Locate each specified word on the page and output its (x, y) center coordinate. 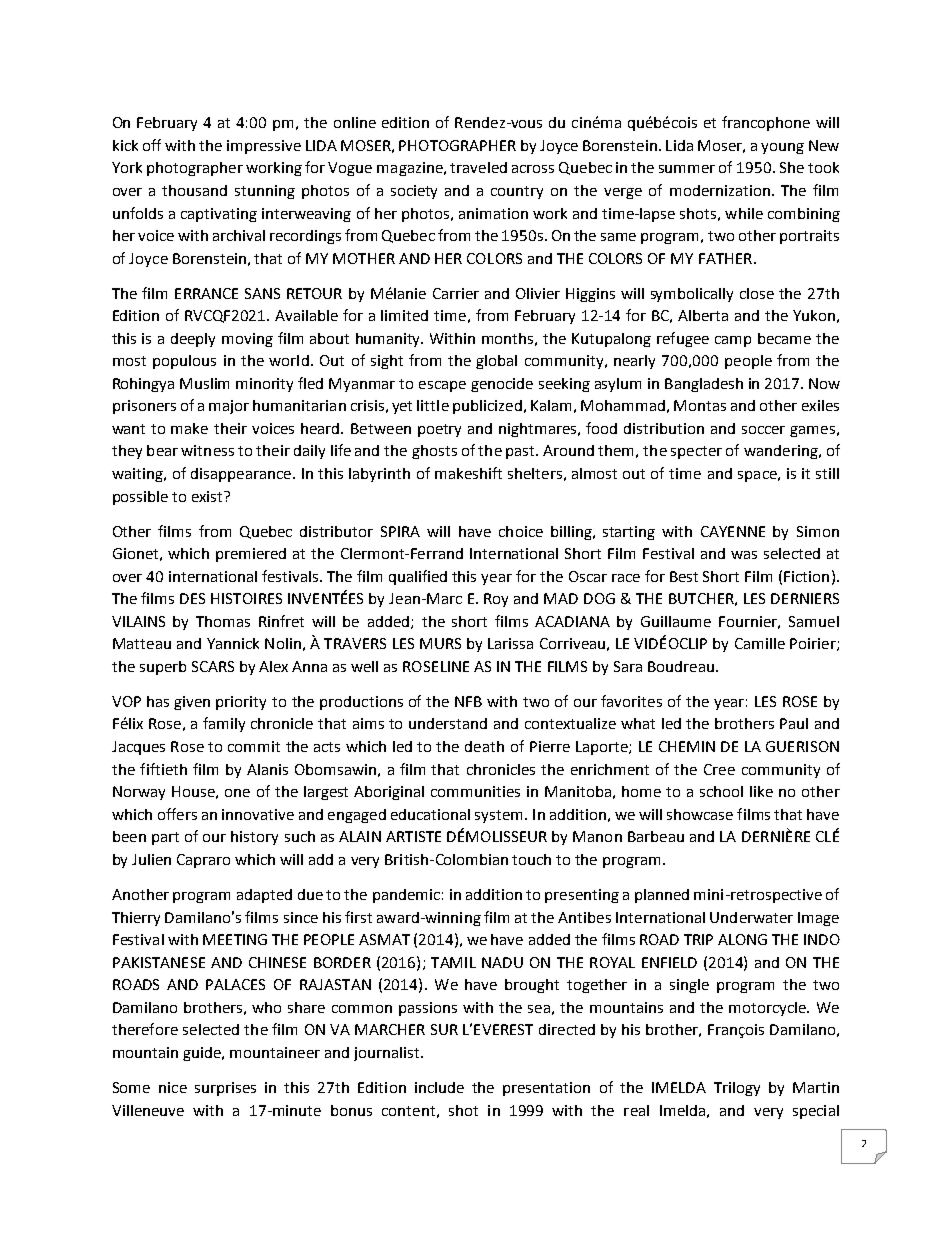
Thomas (223, 621)
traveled (478, 167)
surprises (225, 1089)
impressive (264, 147)
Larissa (510, 643)
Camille (760, 643)
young (782, 148)
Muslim (204, 383)
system (500, 816)
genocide (502, 385)
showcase (700, 814)
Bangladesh (704, 385)
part (165, 838)
